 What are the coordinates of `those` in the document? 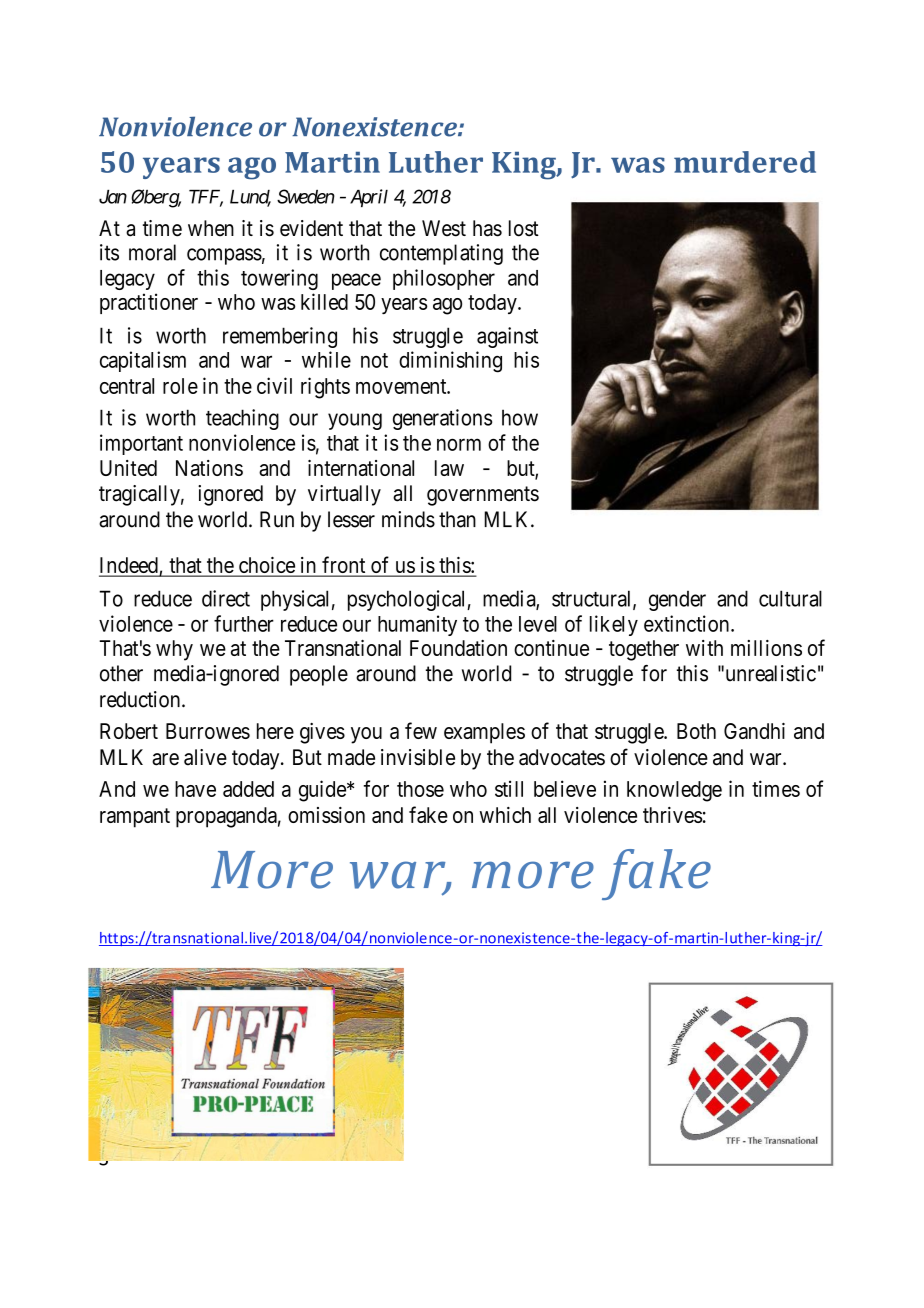 It's located at (420, 789).
